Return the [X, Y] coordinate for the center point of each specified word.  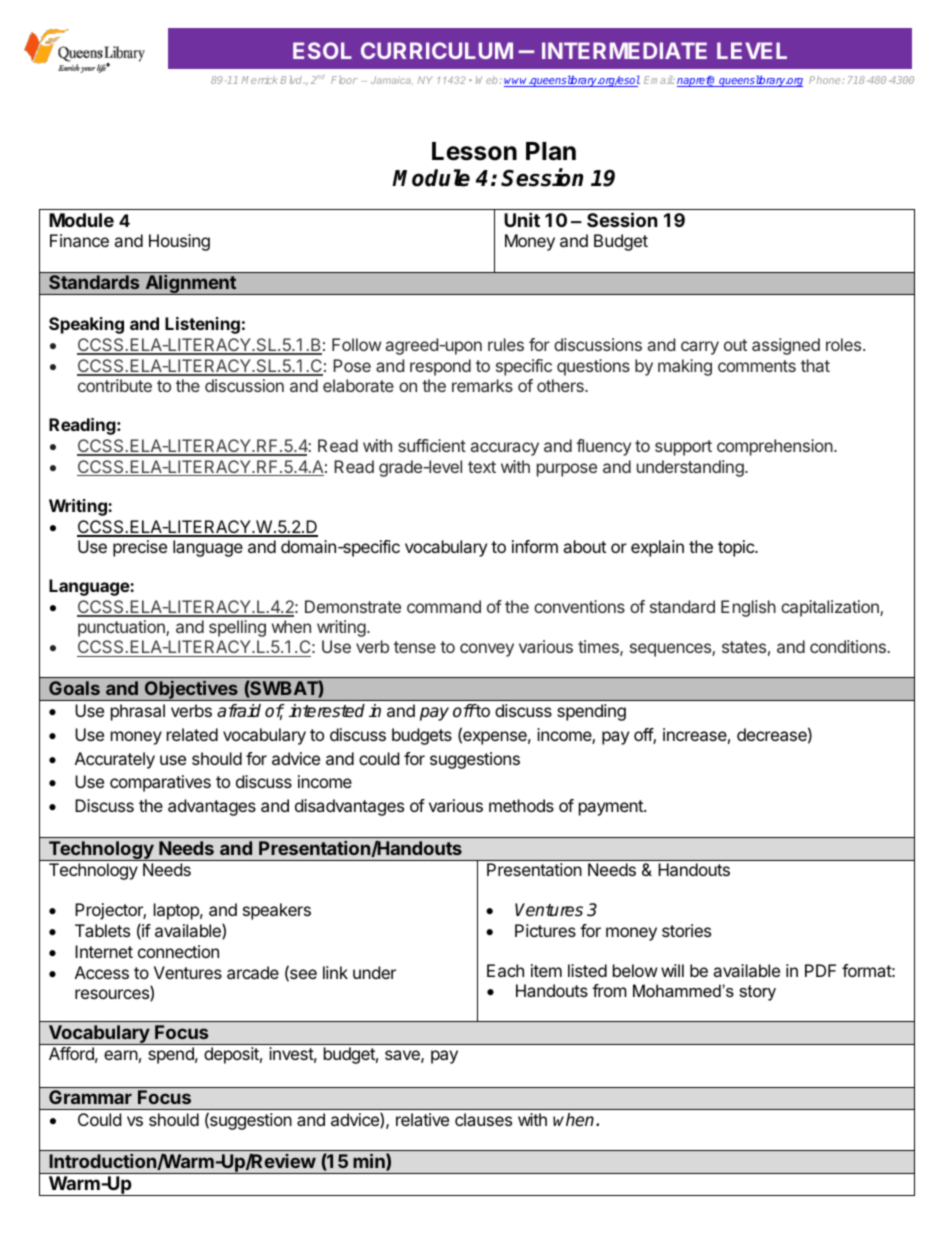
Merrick [259, 80]
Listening [202, 325]
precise [140, 548]
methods [521, 805]
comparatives [160, 783]
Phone [826, 80]
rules [506, 344]
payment [612, 808]
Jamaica [392, 80]
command [444, 606]
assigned [786, 346]
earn [121, 1055]
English [748, 608]
